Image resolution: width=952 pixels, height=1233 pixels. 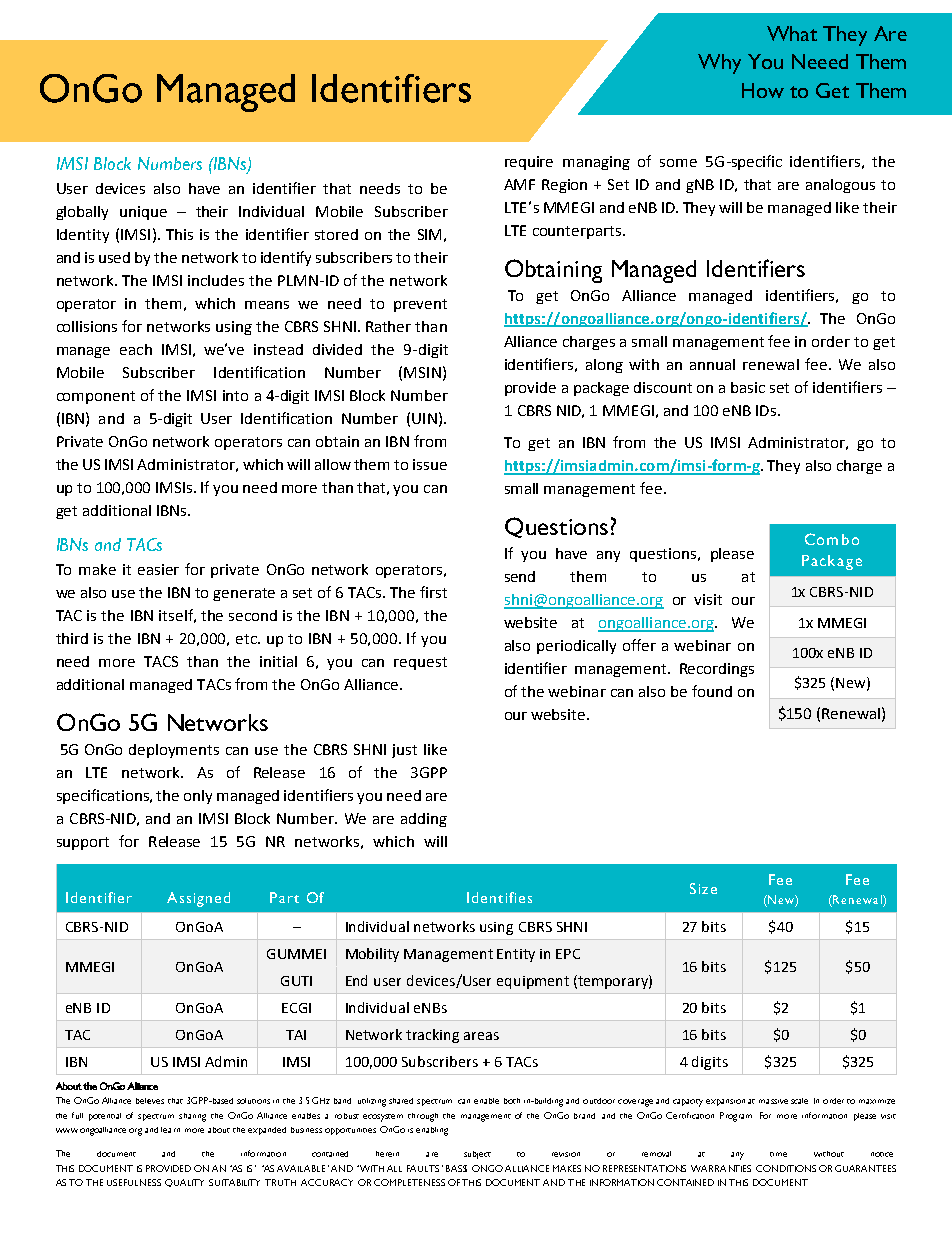 I want to click on into, so click(x=235, y=395).
